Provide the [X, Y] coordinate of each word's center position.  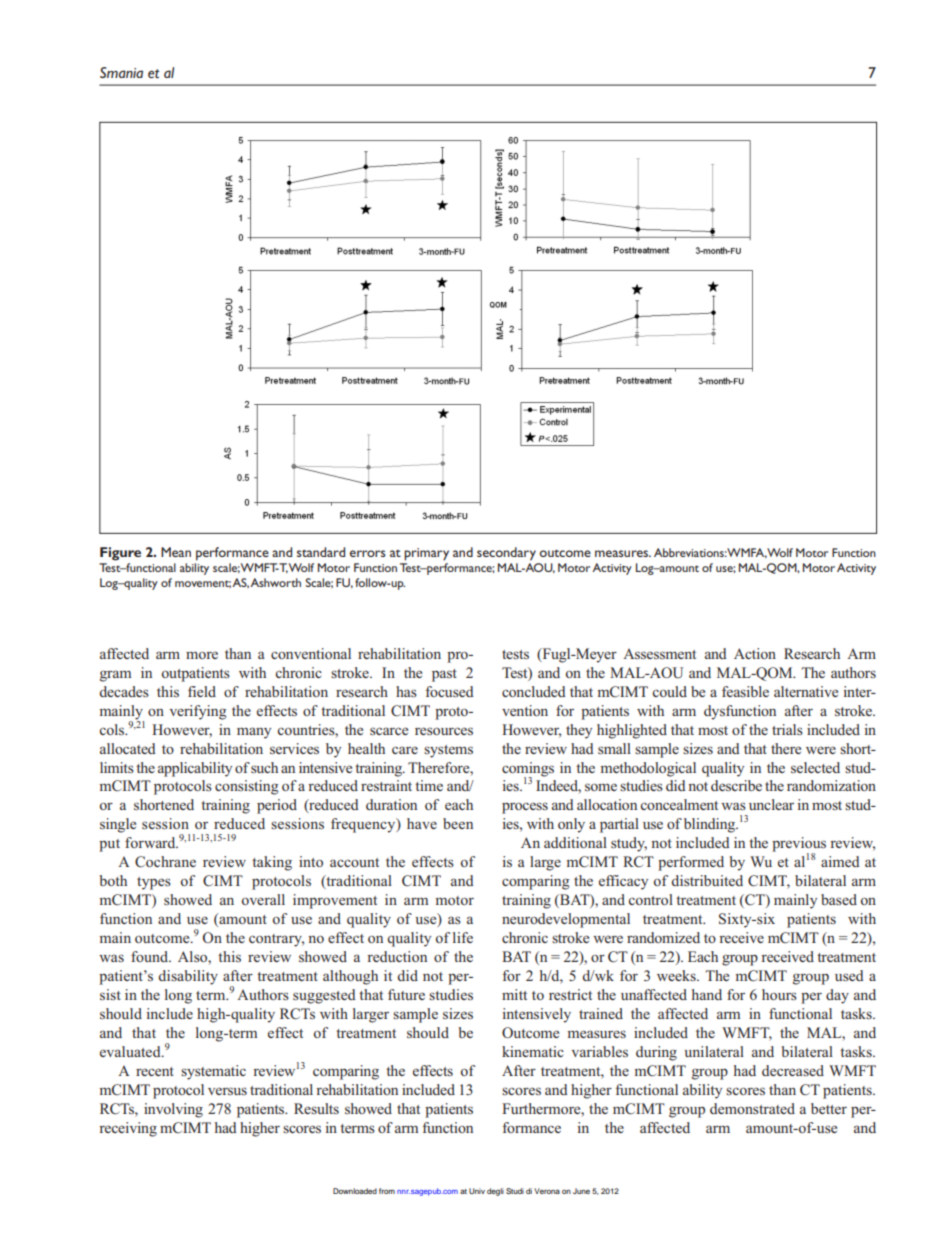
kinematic [533, 1051]
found [150, 956]
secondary [506, 554]
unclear [771, 804]
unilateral [714, 1051]
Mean [176, 552]
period [277, 806]
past [444, 675]
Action [755, 653]
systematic [213, 1072]
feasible [745, 691]
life [463, 937]
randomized [663, 937]
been [458, 823]
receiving [128, 1129]
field [202, 691]
